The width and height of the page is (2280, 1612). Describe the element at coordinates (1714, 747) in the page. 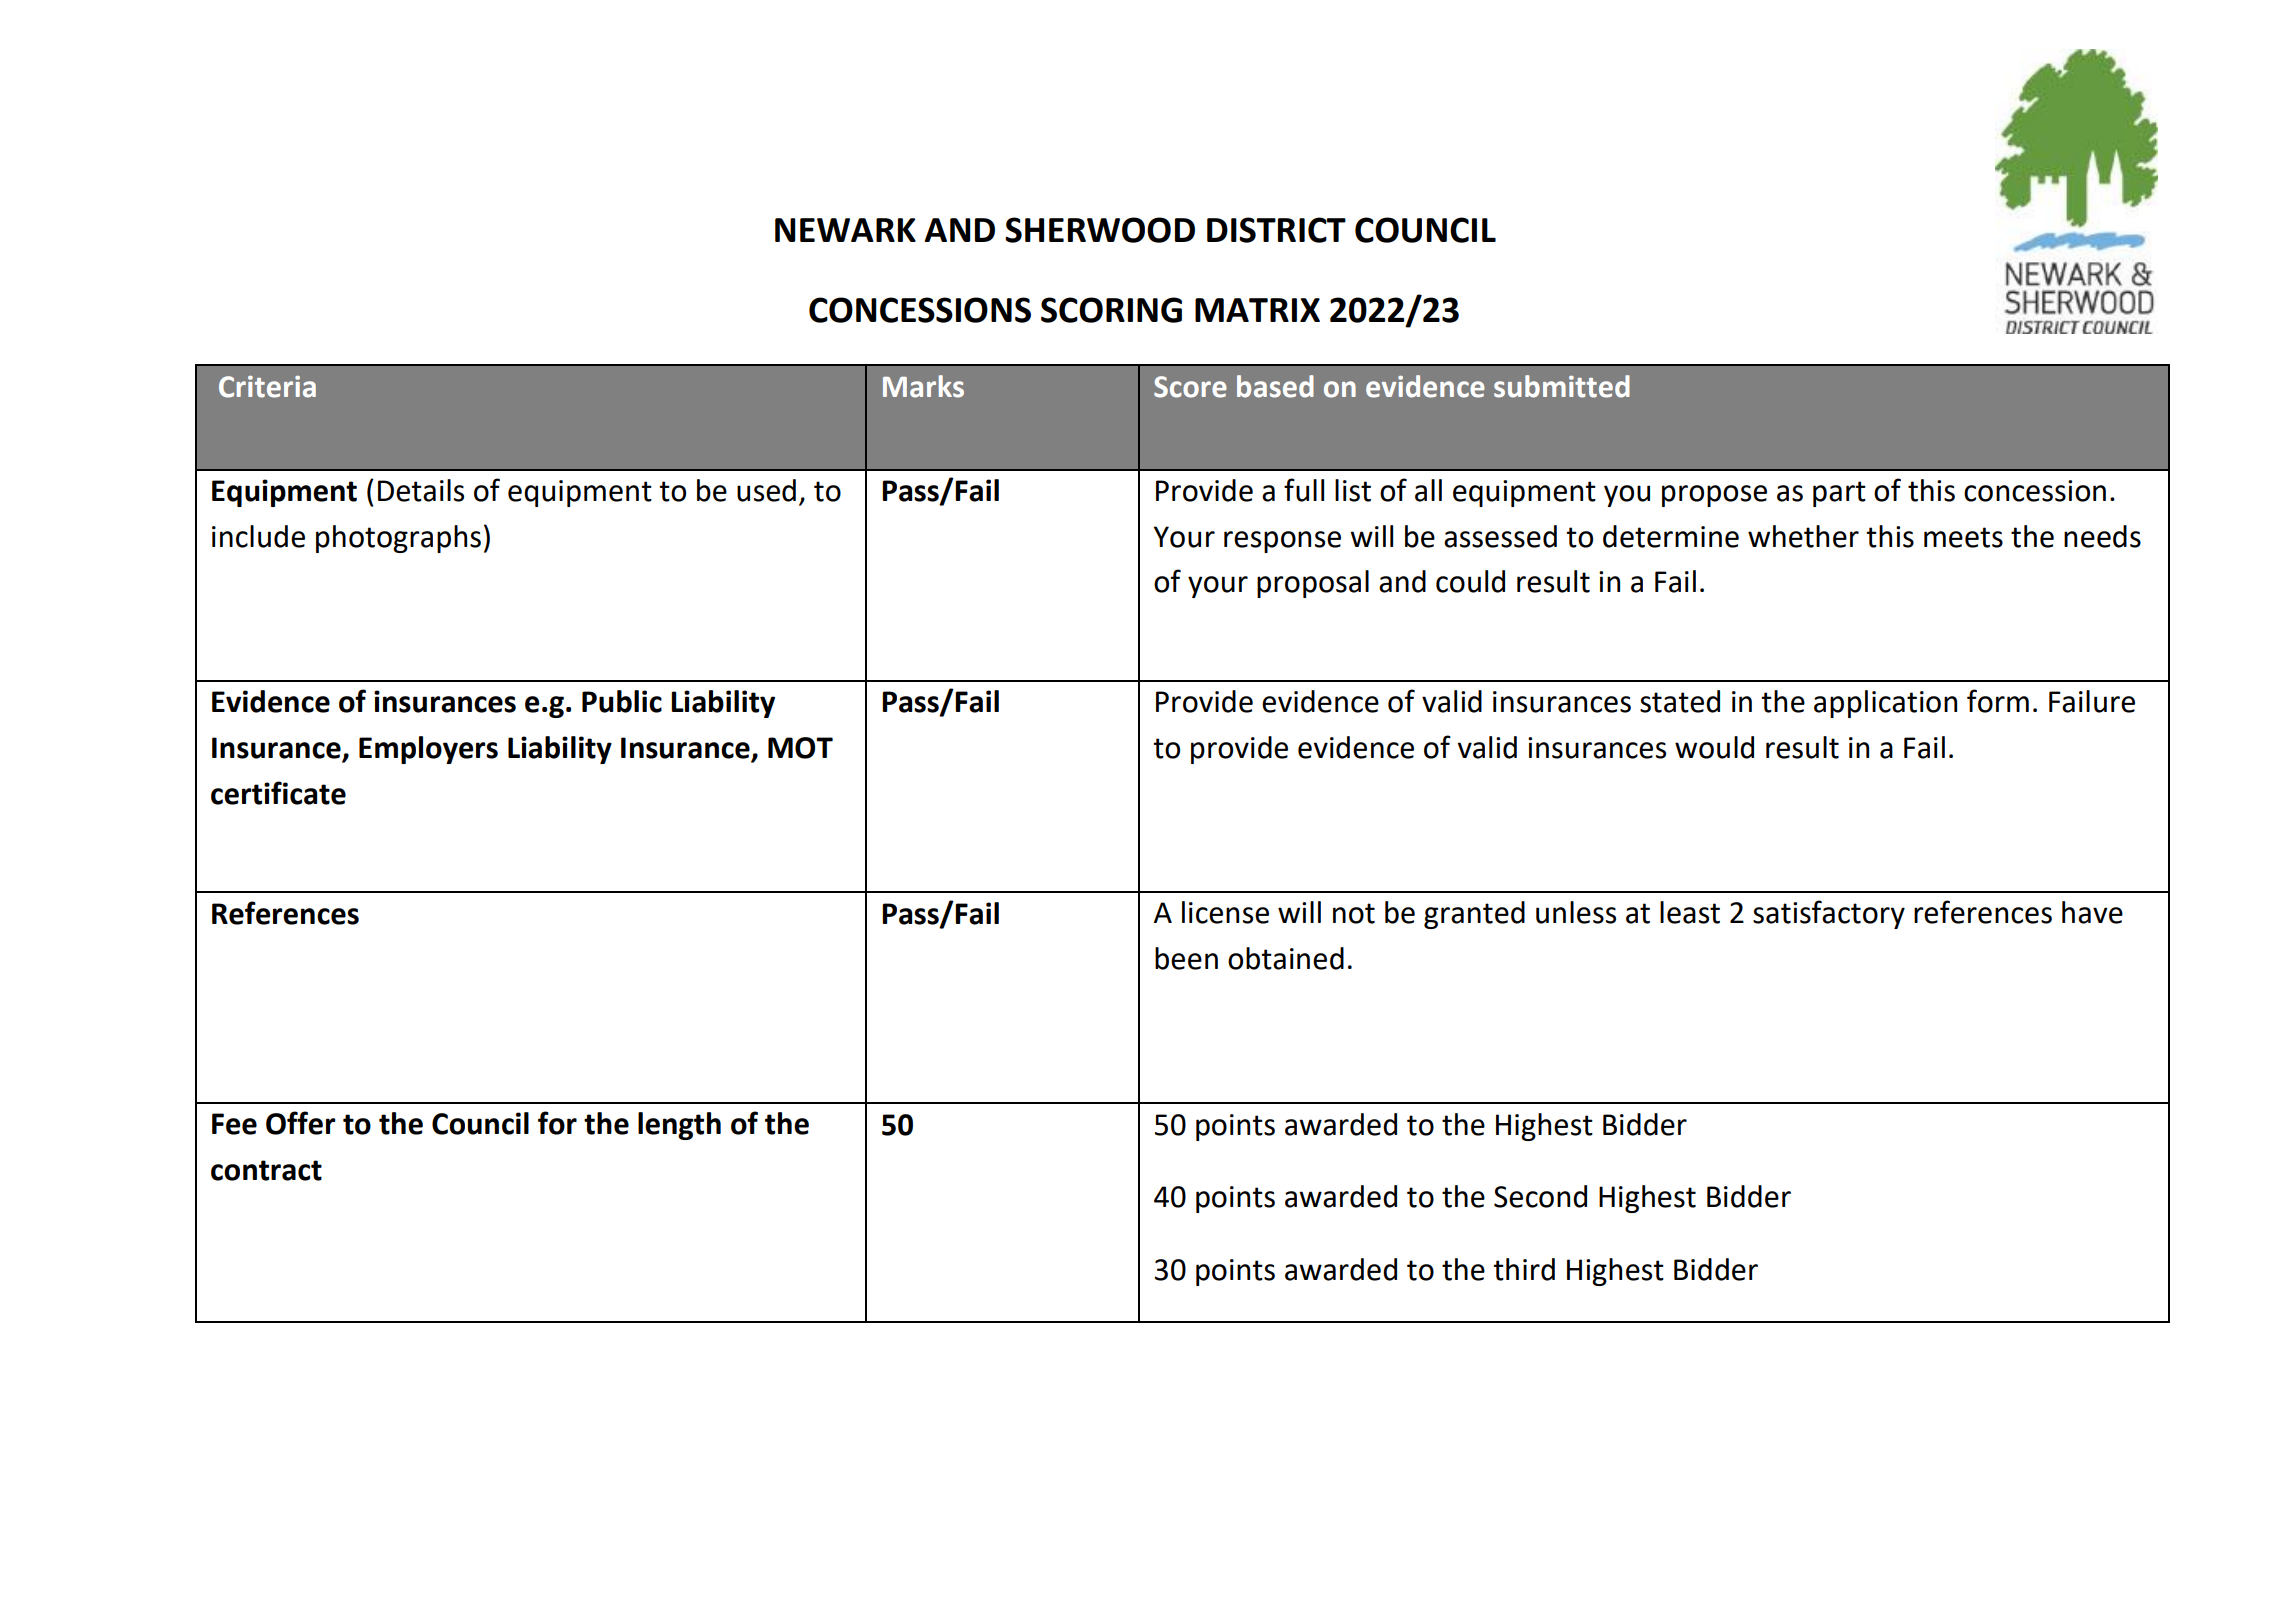

I see `would` at that location.
